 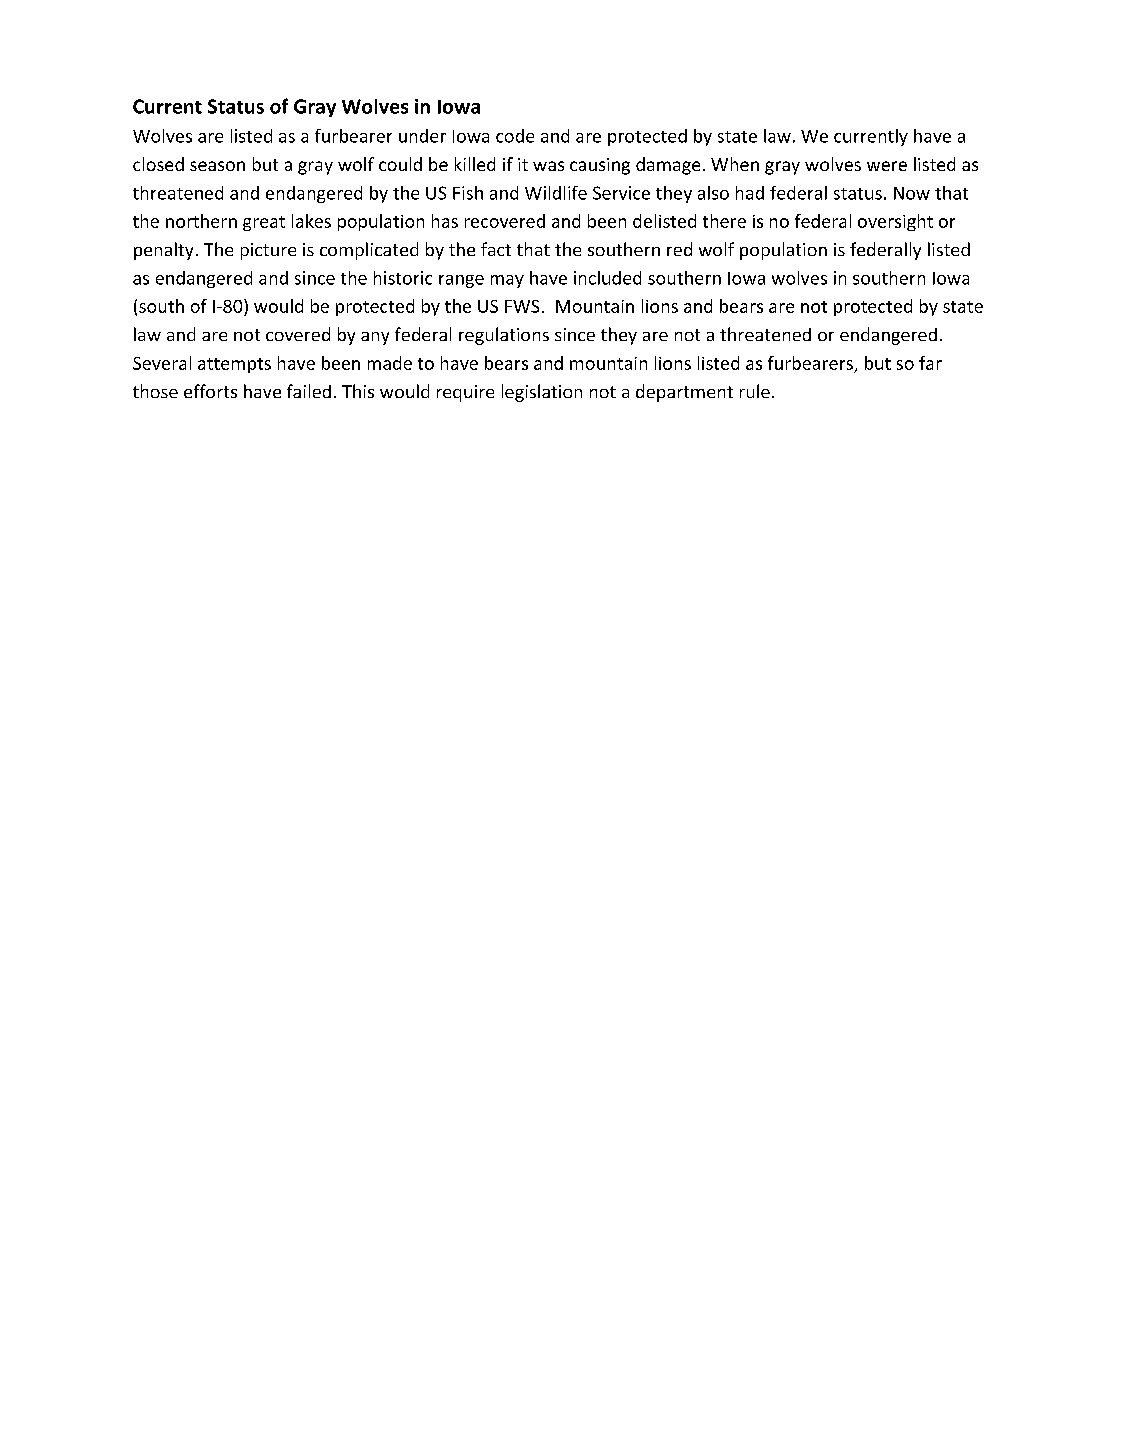 What do you see at coordinates (375, 338) in the document?
I see `any` at bounding box center [375, 338].
